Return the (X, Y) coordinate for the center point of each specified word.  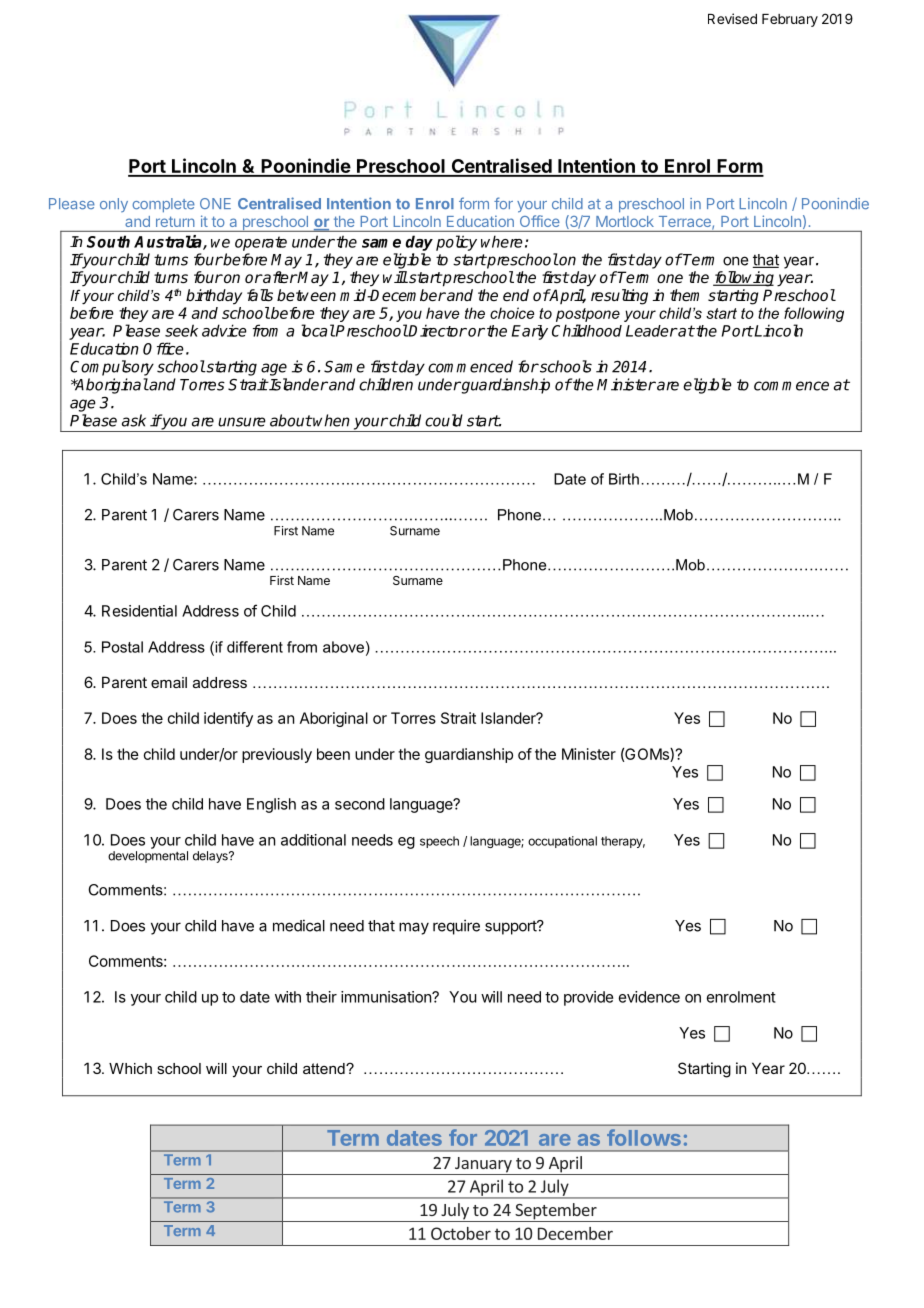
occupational (562, 842)
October (461, 1233)
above (343, 647)
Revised (732, 18)
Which (130, 1068)
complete (163, 205)
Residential (139, 611)
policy (456, 243)
